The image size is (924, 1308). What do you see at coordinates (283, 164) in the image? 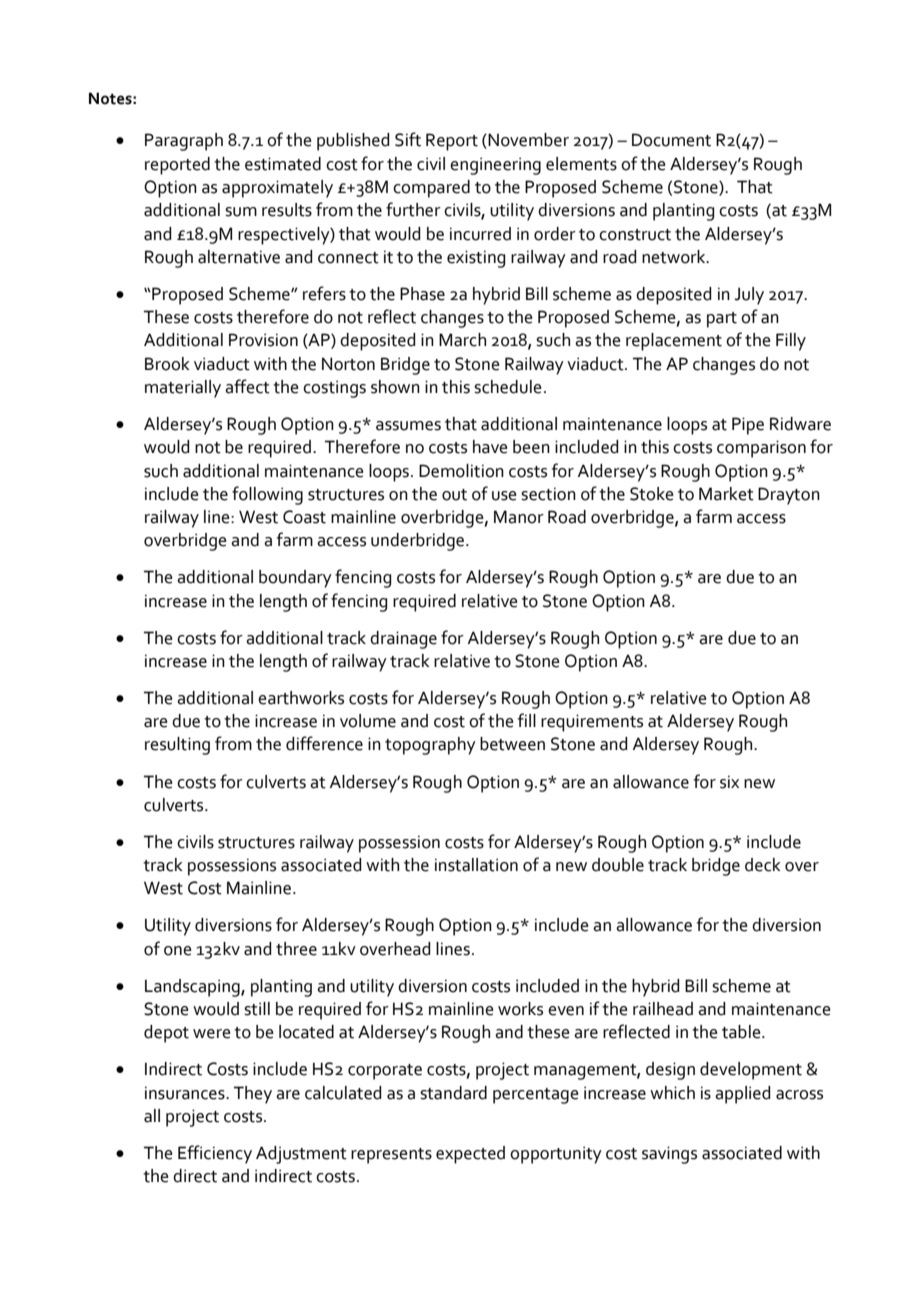
I see `estimated` at bounding box center [283, 164].
